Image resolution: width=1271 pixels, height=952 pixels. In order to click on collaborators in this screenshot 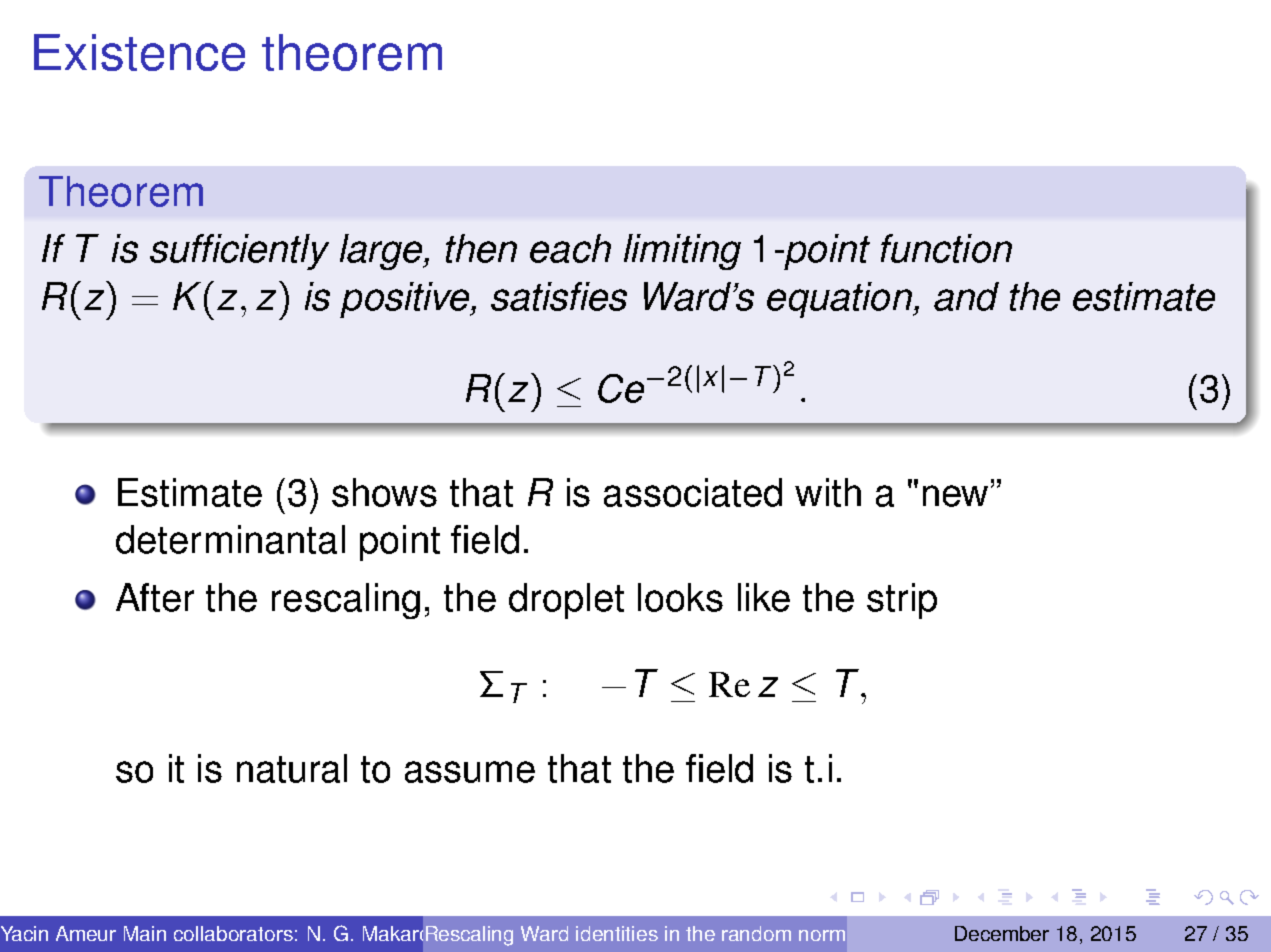, I will do `click(233, 933)`.
